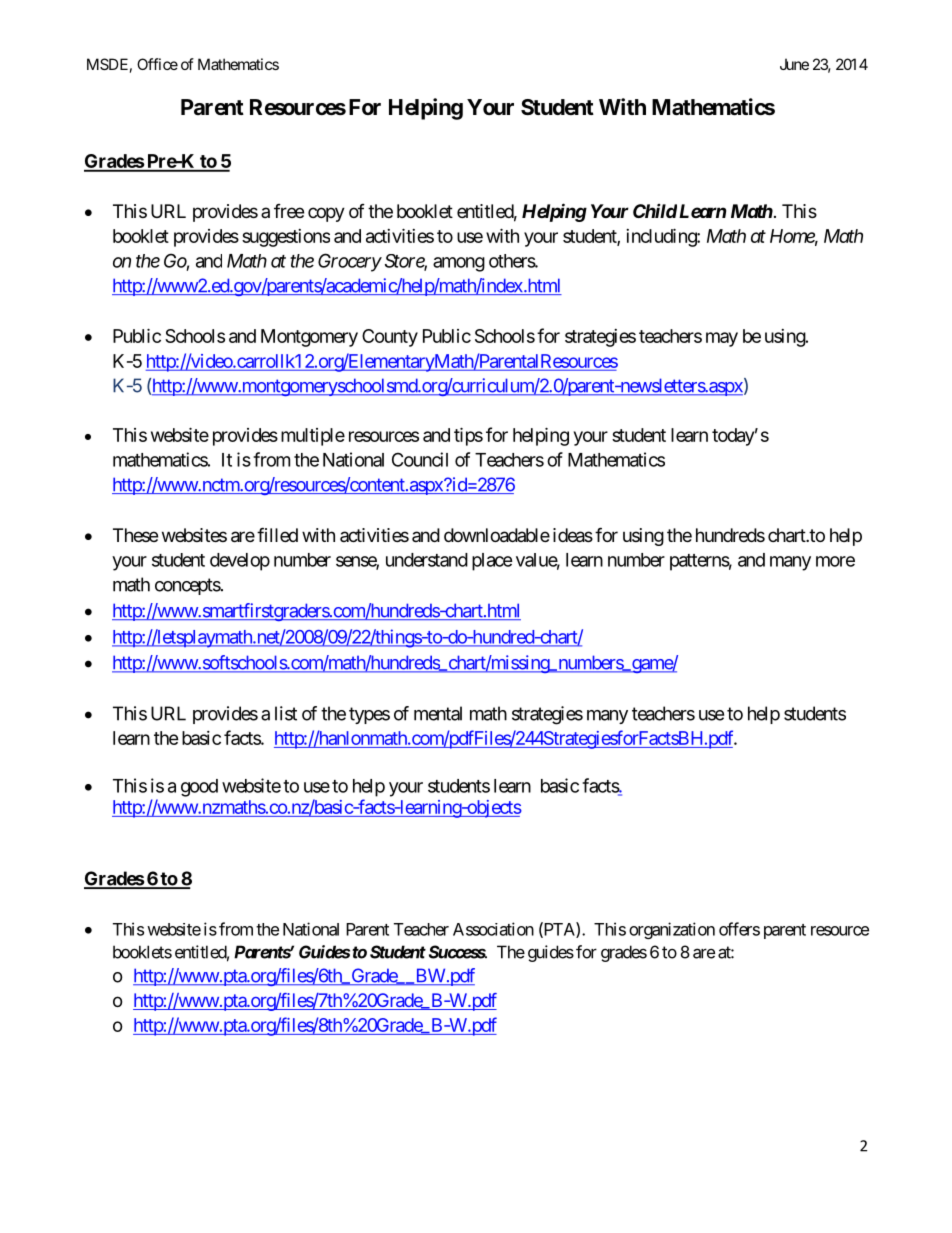 The height and width of the image is (1233, 952). What do you see at coordinates (157, 64) in the image?
I see `Office` at bounding box center [157, 64].
